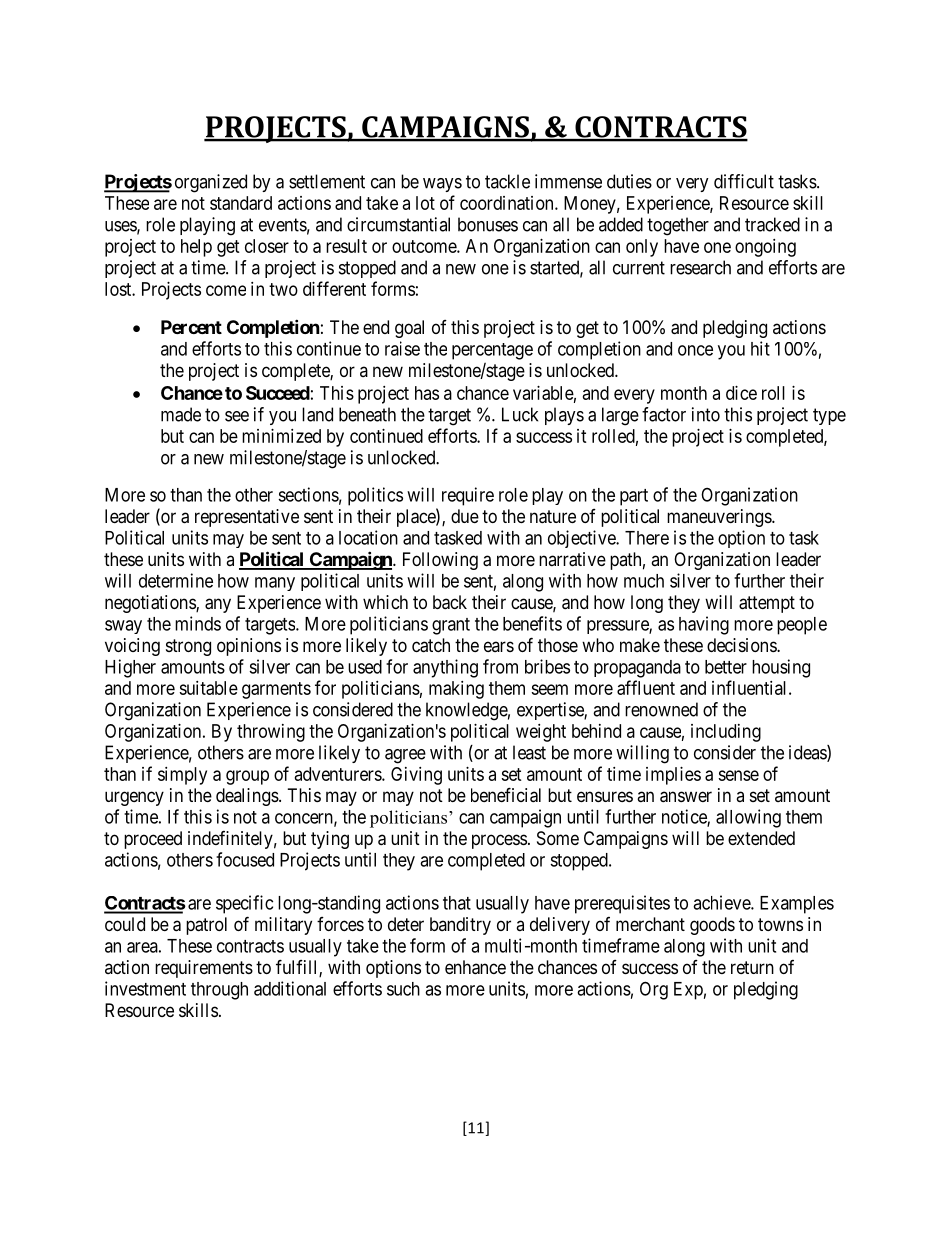 The width and height of the screenshot is (952, 1233). I want to click on coordination, so click(508, 203).
